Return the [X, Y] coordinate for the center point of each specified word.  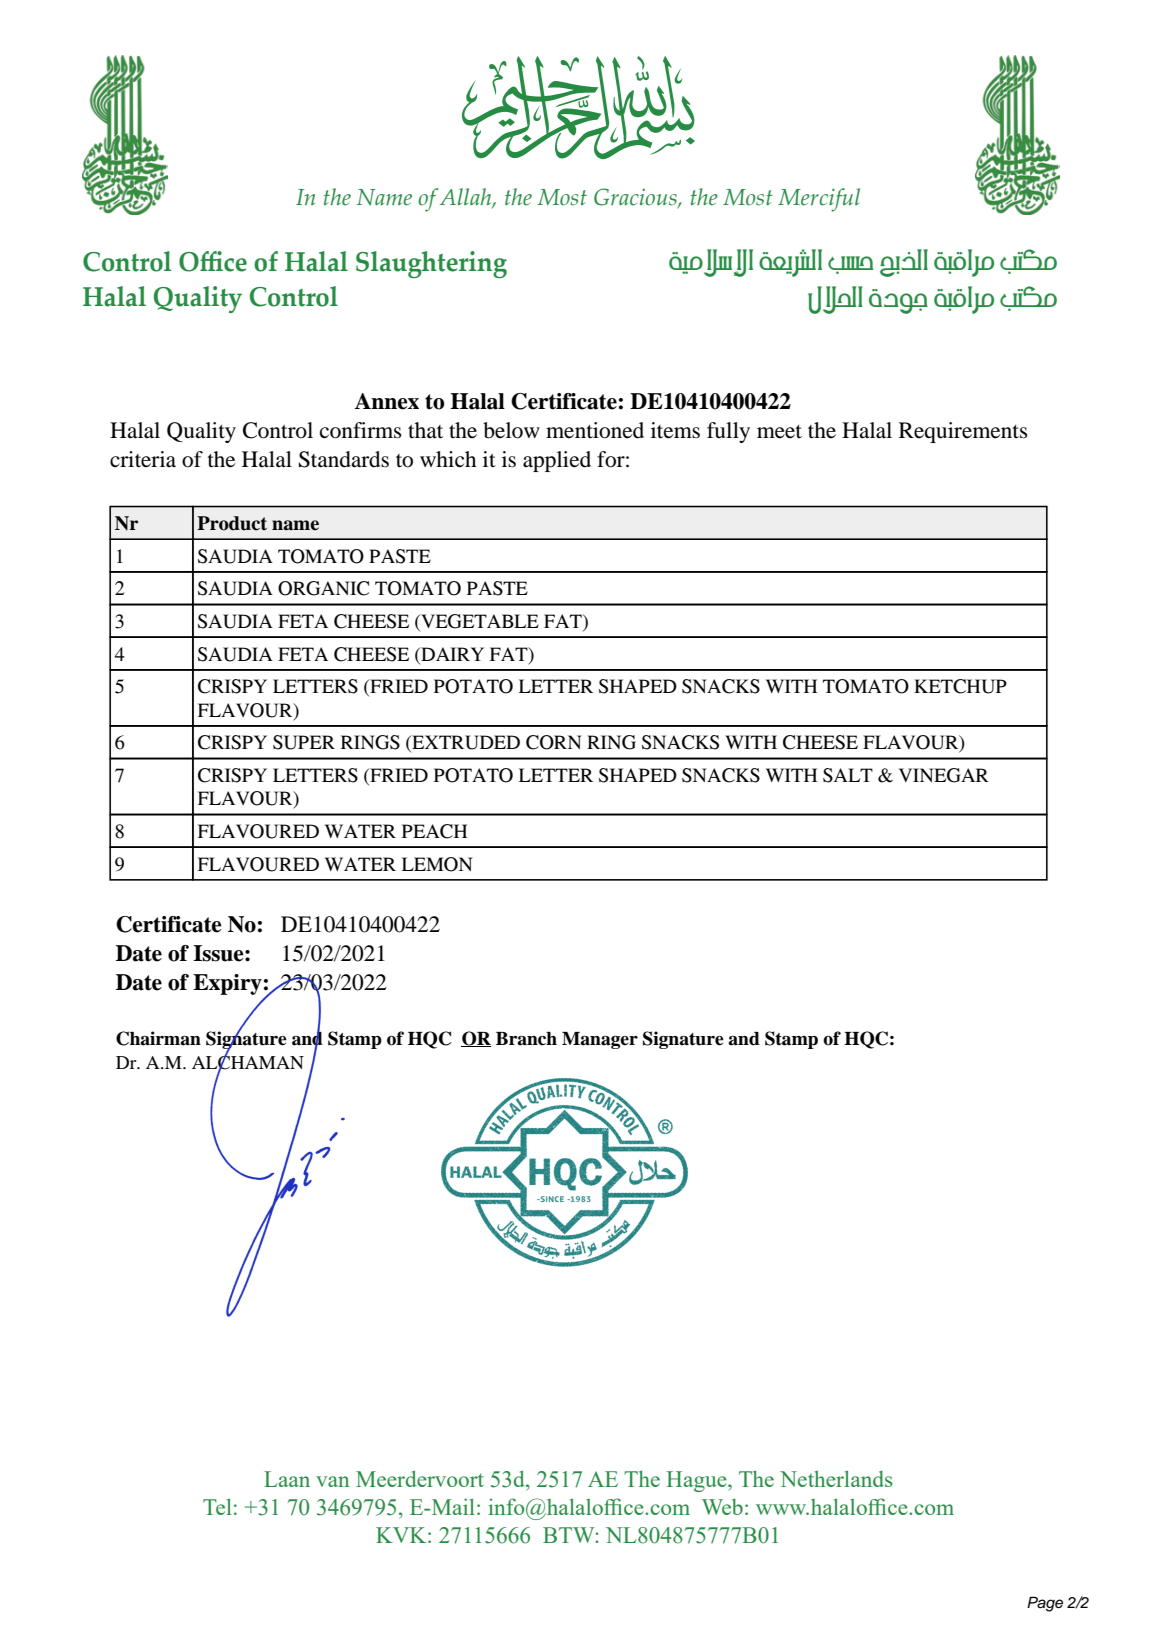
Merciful [819, 200]
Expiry [227, 984]
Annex [386, 401]
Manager [600, 1040]
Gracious [636, 198]
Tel [217, 1506]
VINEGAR [944, 775]
